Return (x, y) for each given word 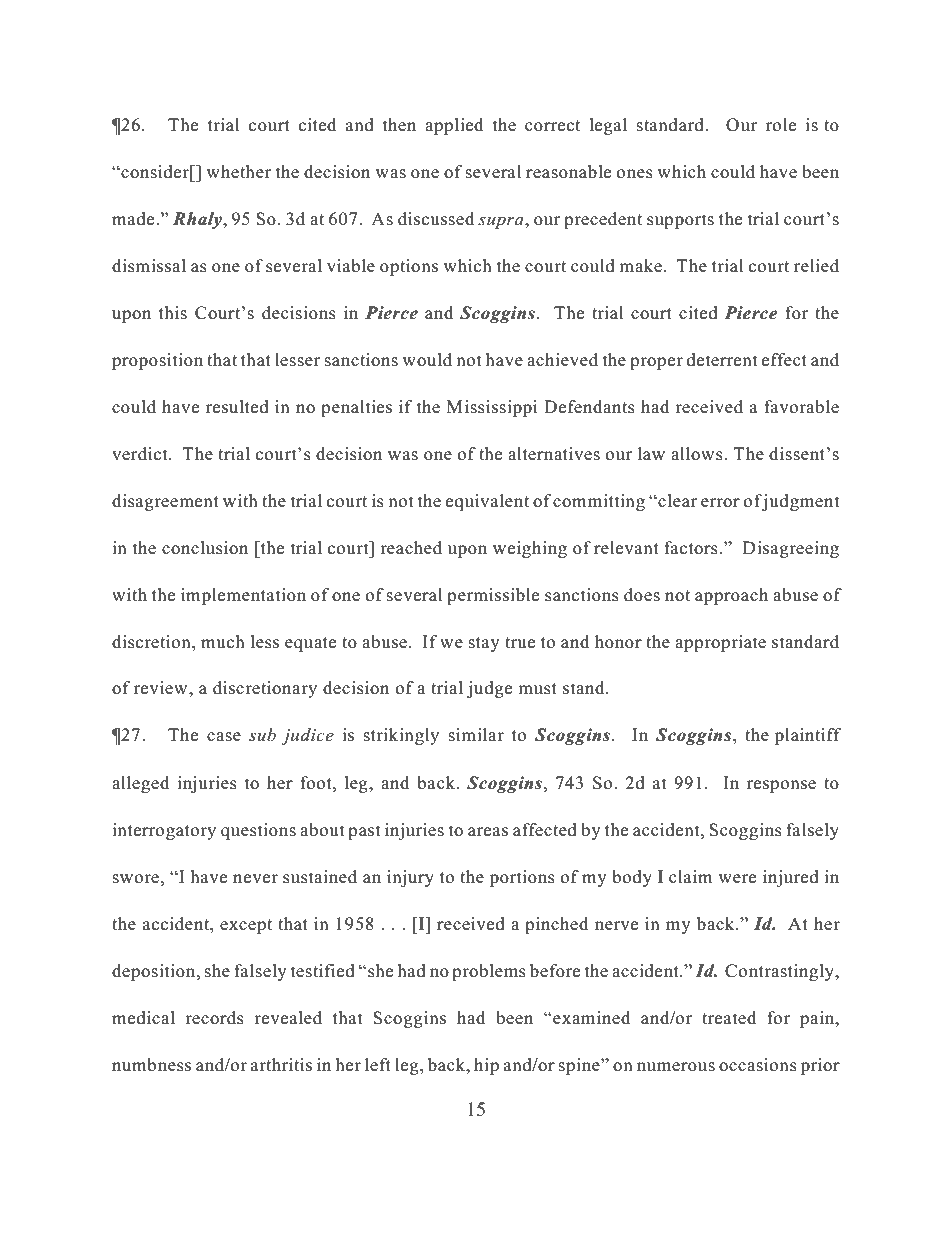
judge (489, 689)
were (737, 879)
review (162, 688)
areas (488, 832)
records (214, 1018)
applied (454, 126)
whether (238, 172)
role (781, 125)
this (173, 313)
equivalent (487, 502)
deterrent (722, 360)
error (720, 503)
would (427, 360)
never (255, 879)
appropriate (720, 643)
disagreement (165, 502)
